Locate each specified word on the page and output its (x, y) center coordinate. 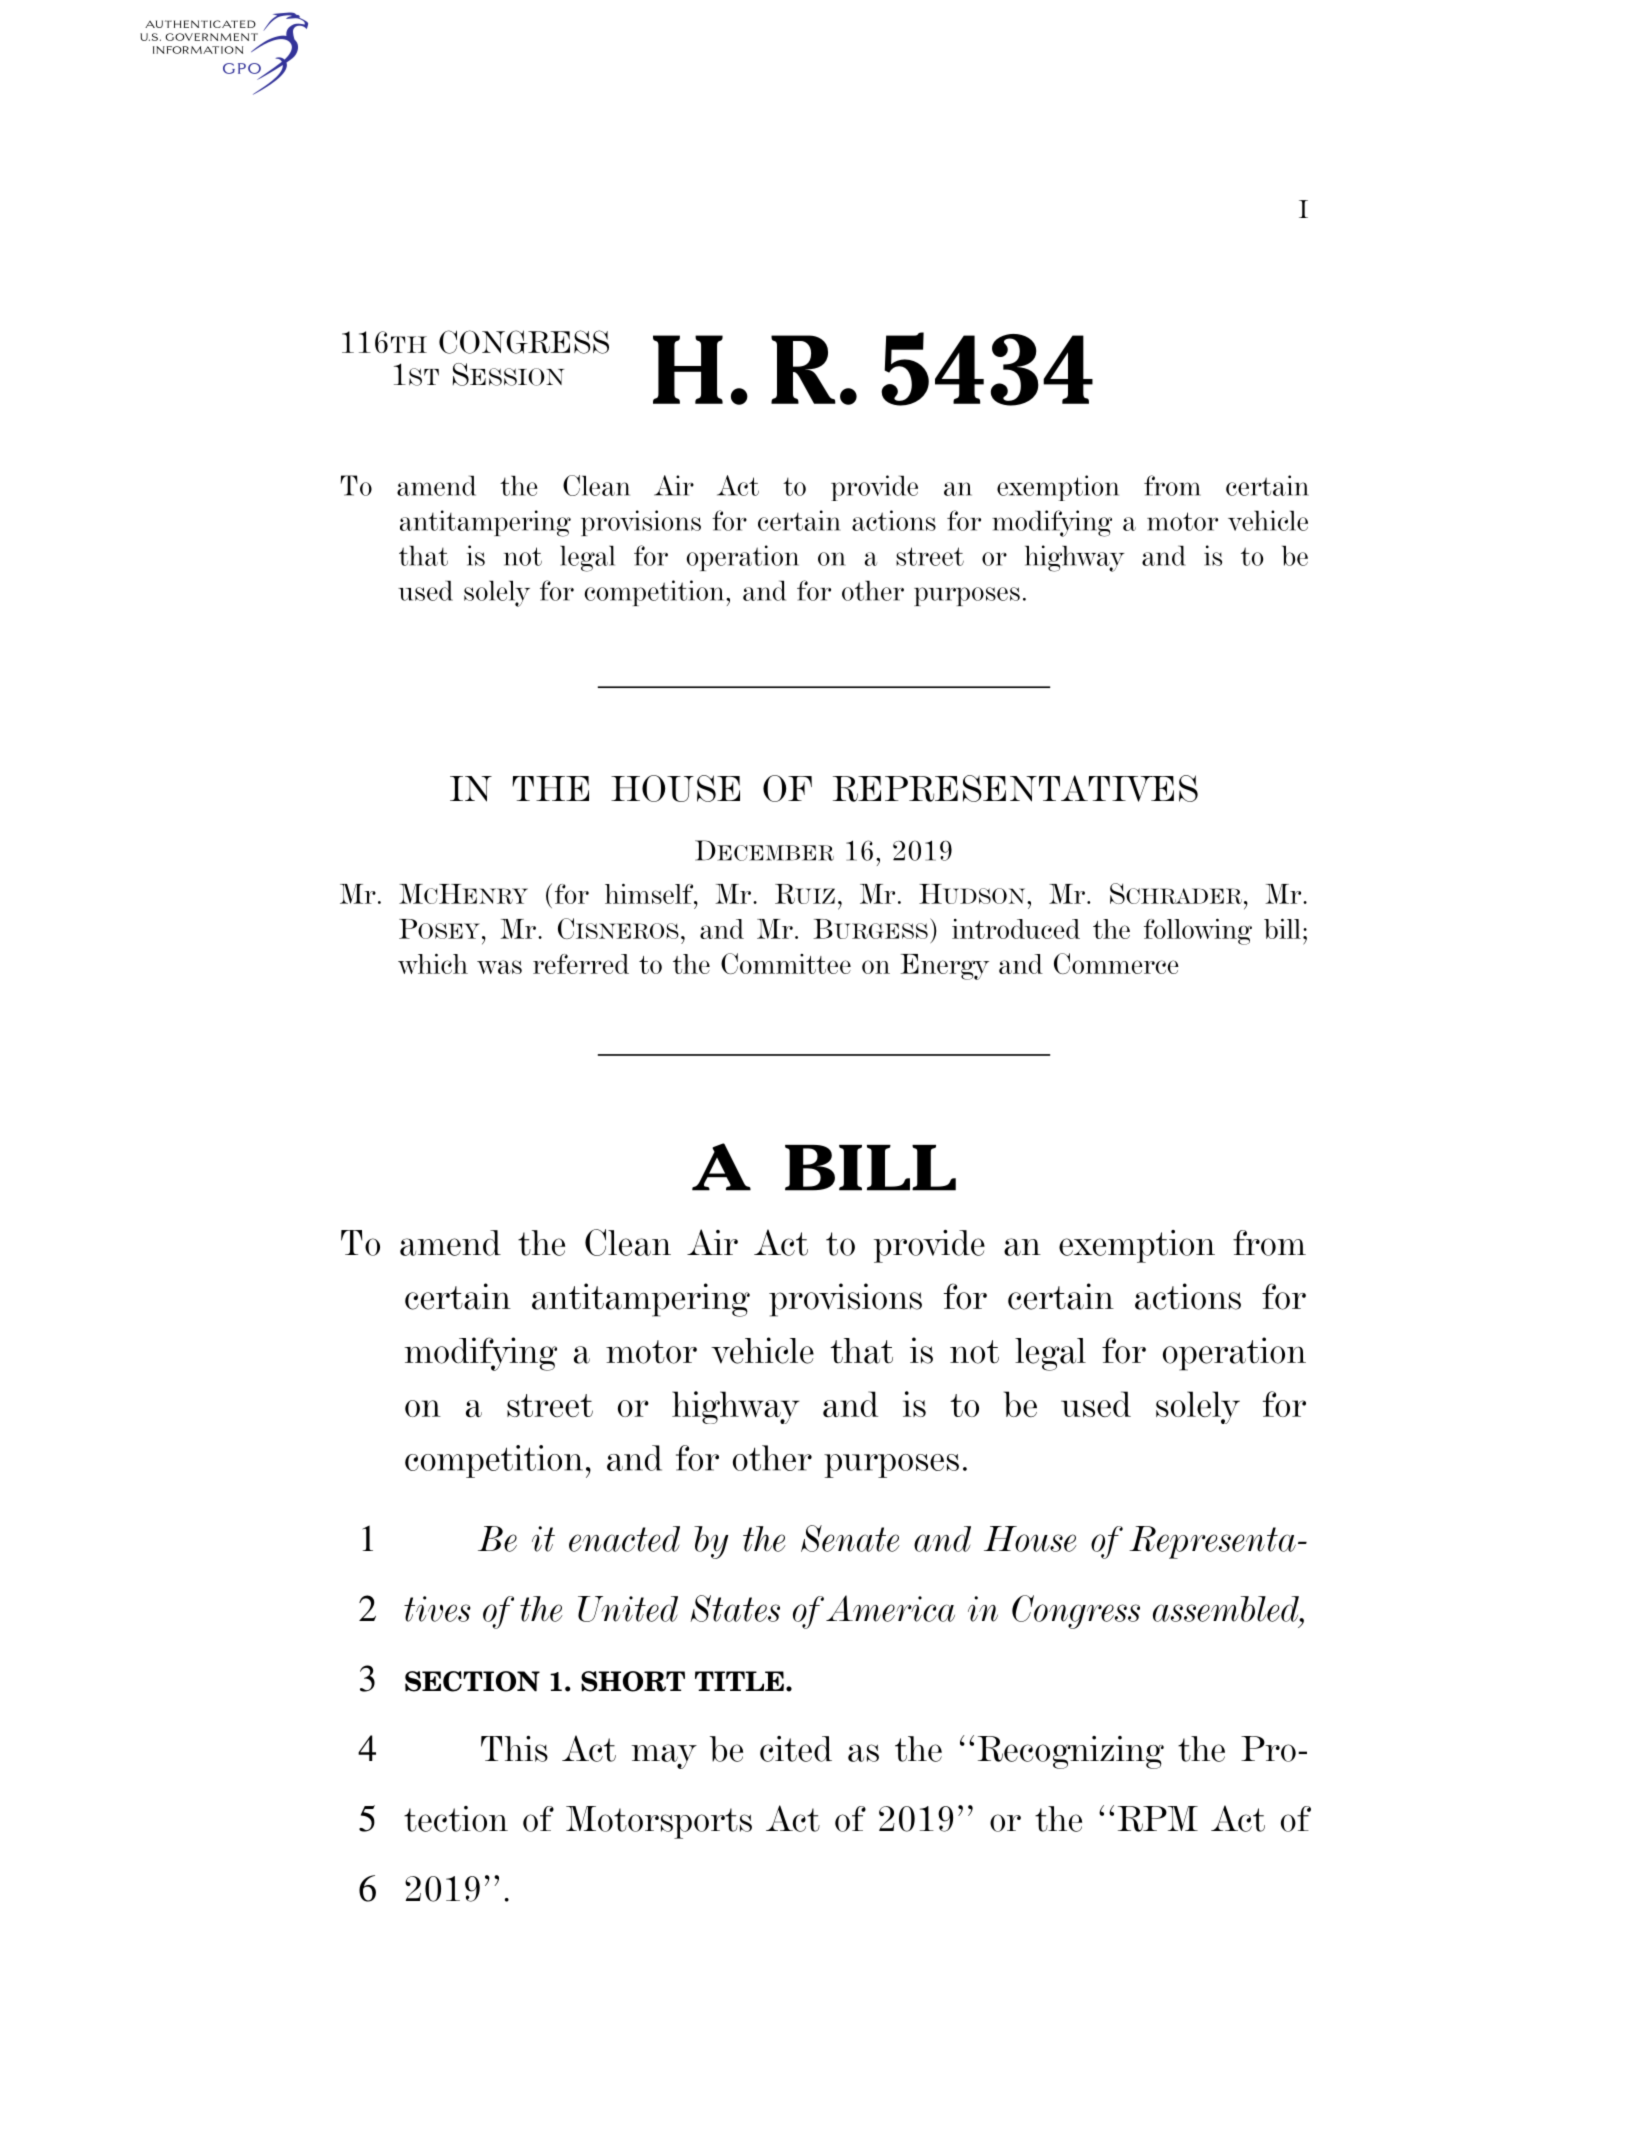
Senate (850, 1538)
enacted (624, 1539)
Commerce (1116, 963)
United (628, 1609)
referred (581, 964)
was (499, 967)
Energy (945, 967)
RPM (1158, 1819)
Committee (786, 963)
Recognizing (1071, 1752)
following (1198, 931)
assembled (1227, 1609)
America (890, 1608)
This (514, 1749)
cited (796, 1749)
